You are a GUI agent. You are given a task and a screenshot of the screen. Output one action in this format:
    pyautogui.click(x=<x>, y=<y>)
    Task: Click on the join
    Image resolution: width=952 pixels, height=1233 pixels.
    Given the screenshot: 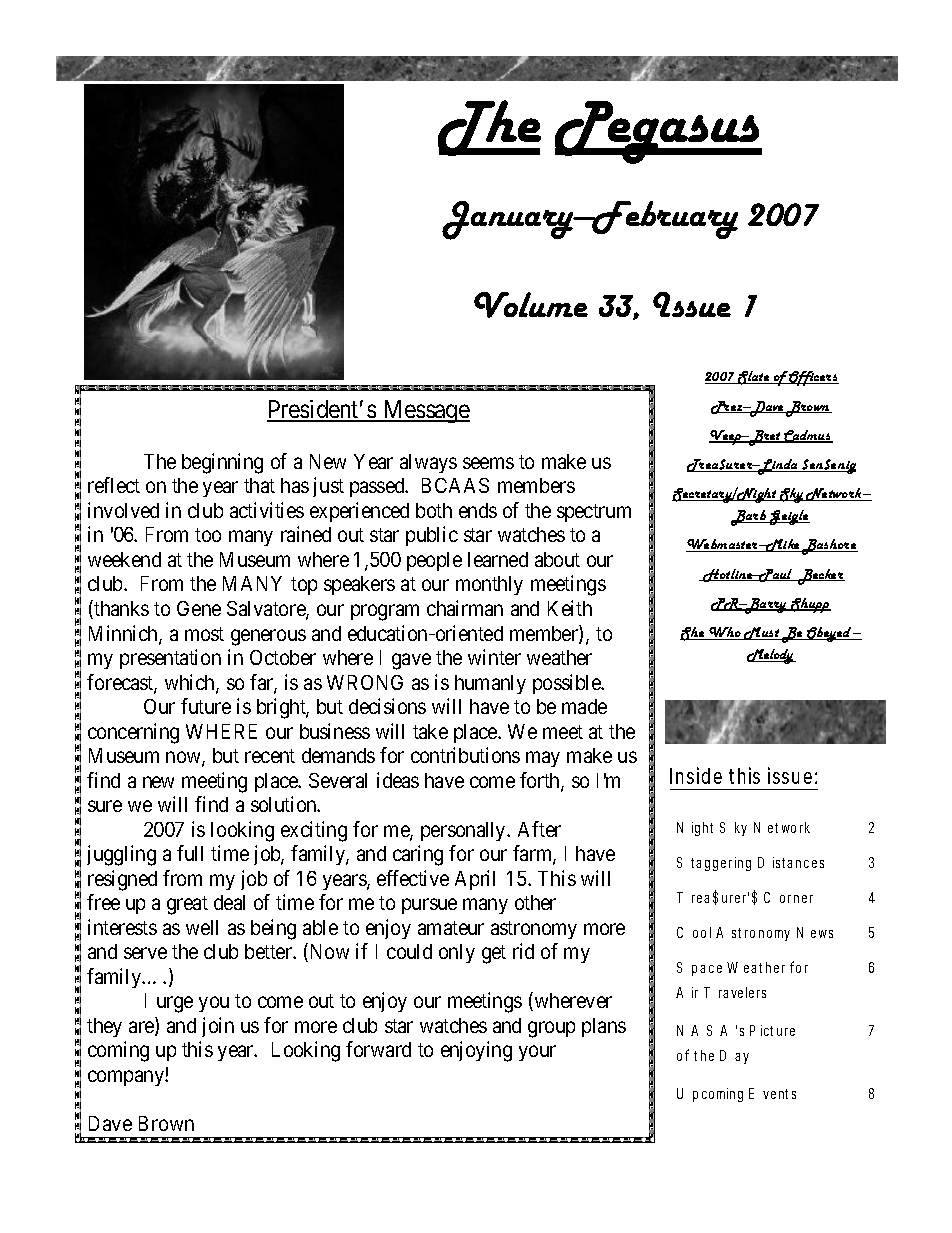 What is the action you would take?
    pyautogui.click(x=218, y=1027)
